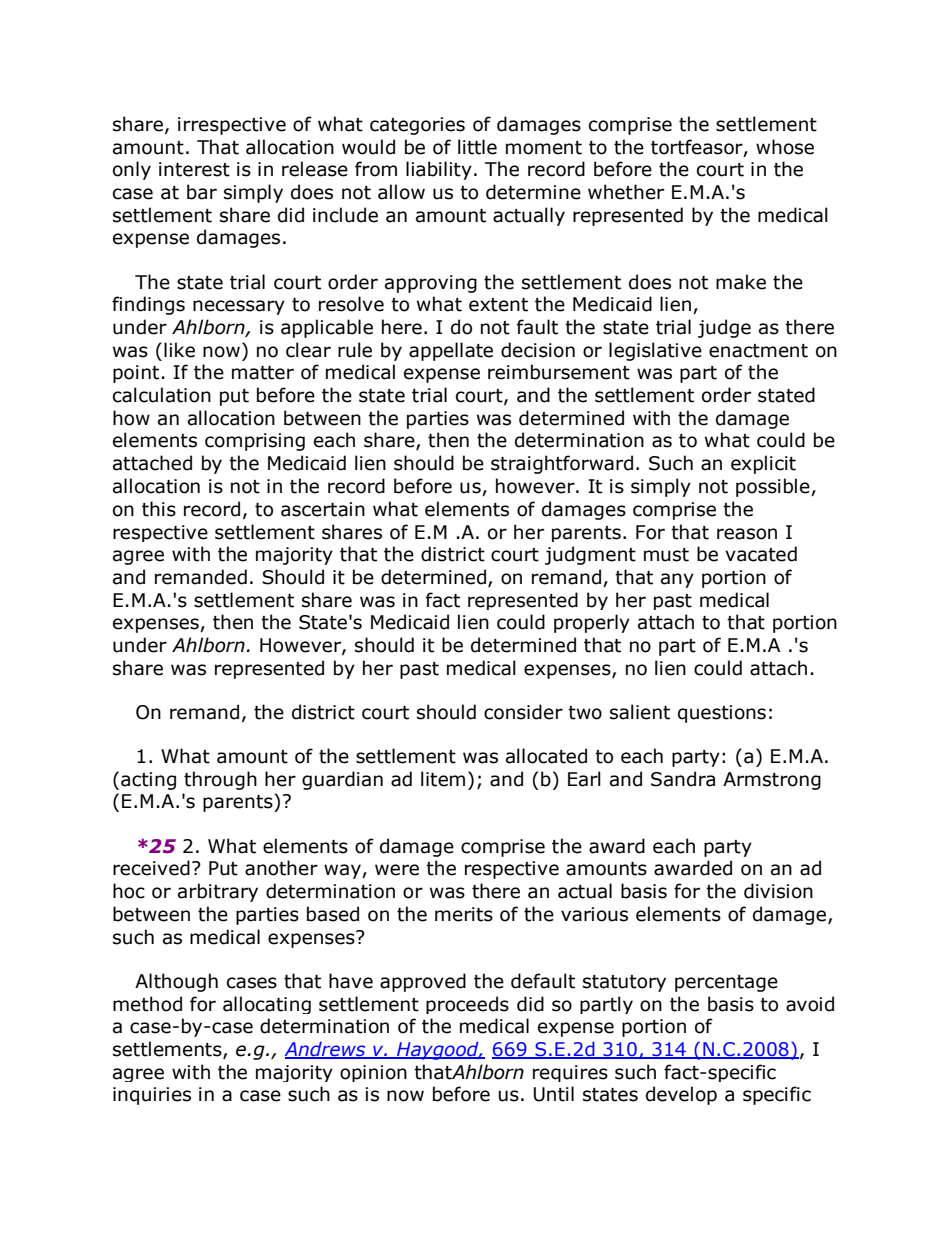  Describe the element at coordinates (159, 509) in the document. I see `this` at that location.
